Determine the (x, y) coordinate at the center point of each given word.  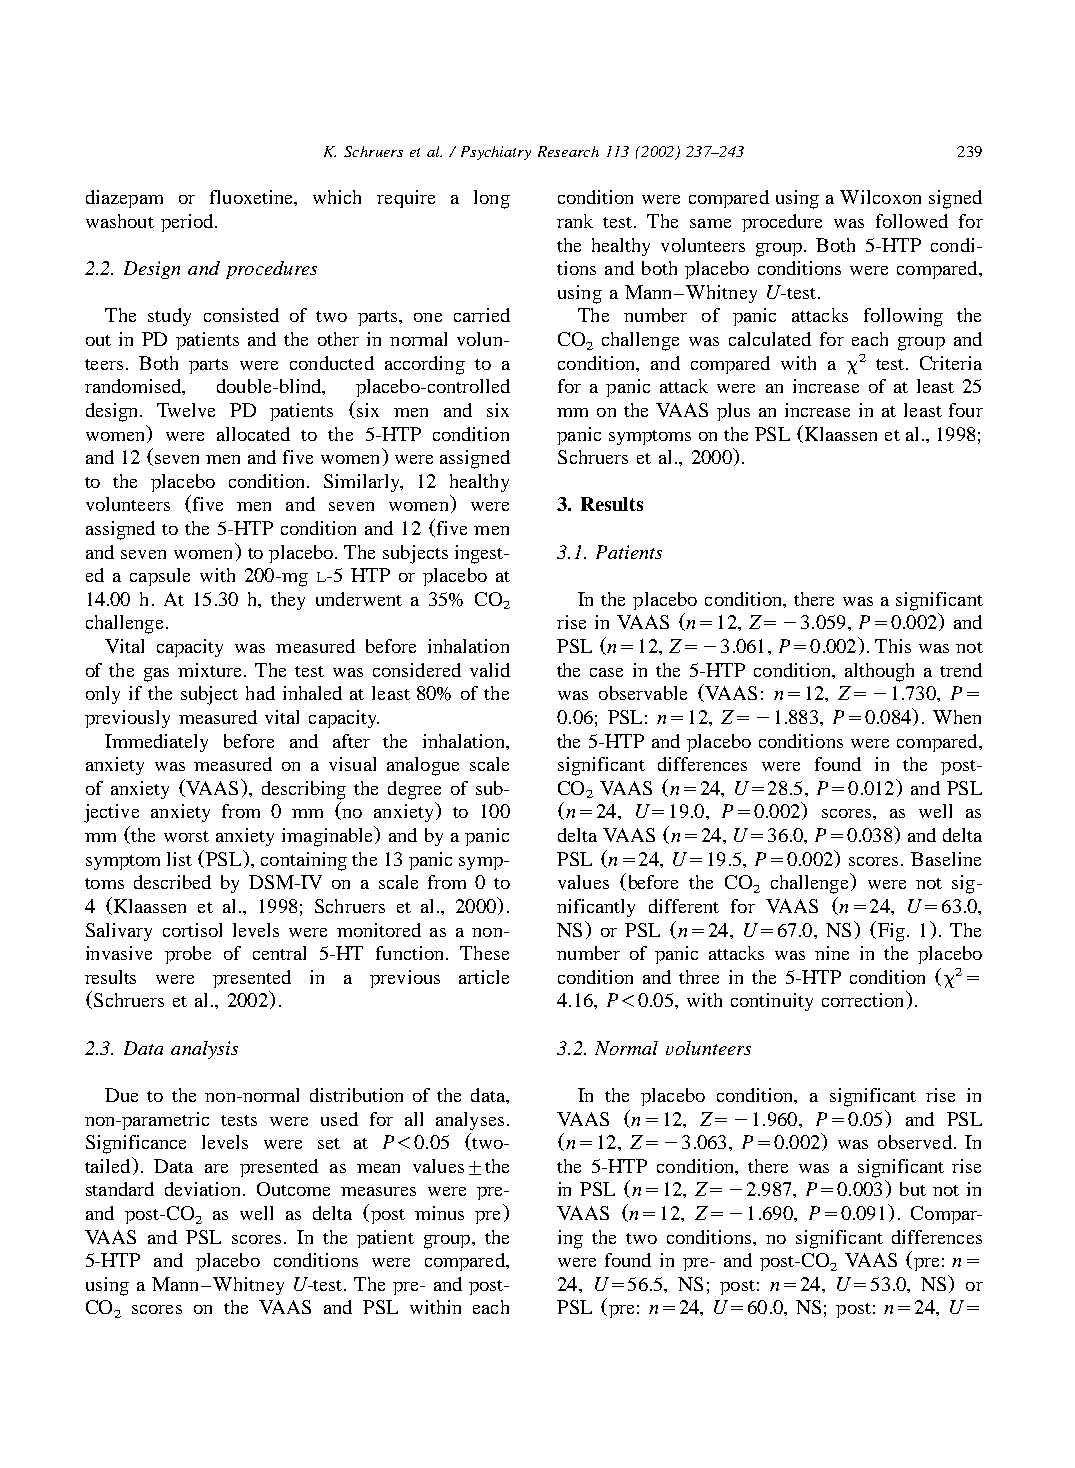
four (966, 410)
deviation (202, 1189)
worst (186, 836)
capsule (160, 577)
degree (414, 790)
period (188, 223)
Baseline (946, 859)
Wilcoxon (880, 197)
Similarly (363, 483)
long (492, 199)
